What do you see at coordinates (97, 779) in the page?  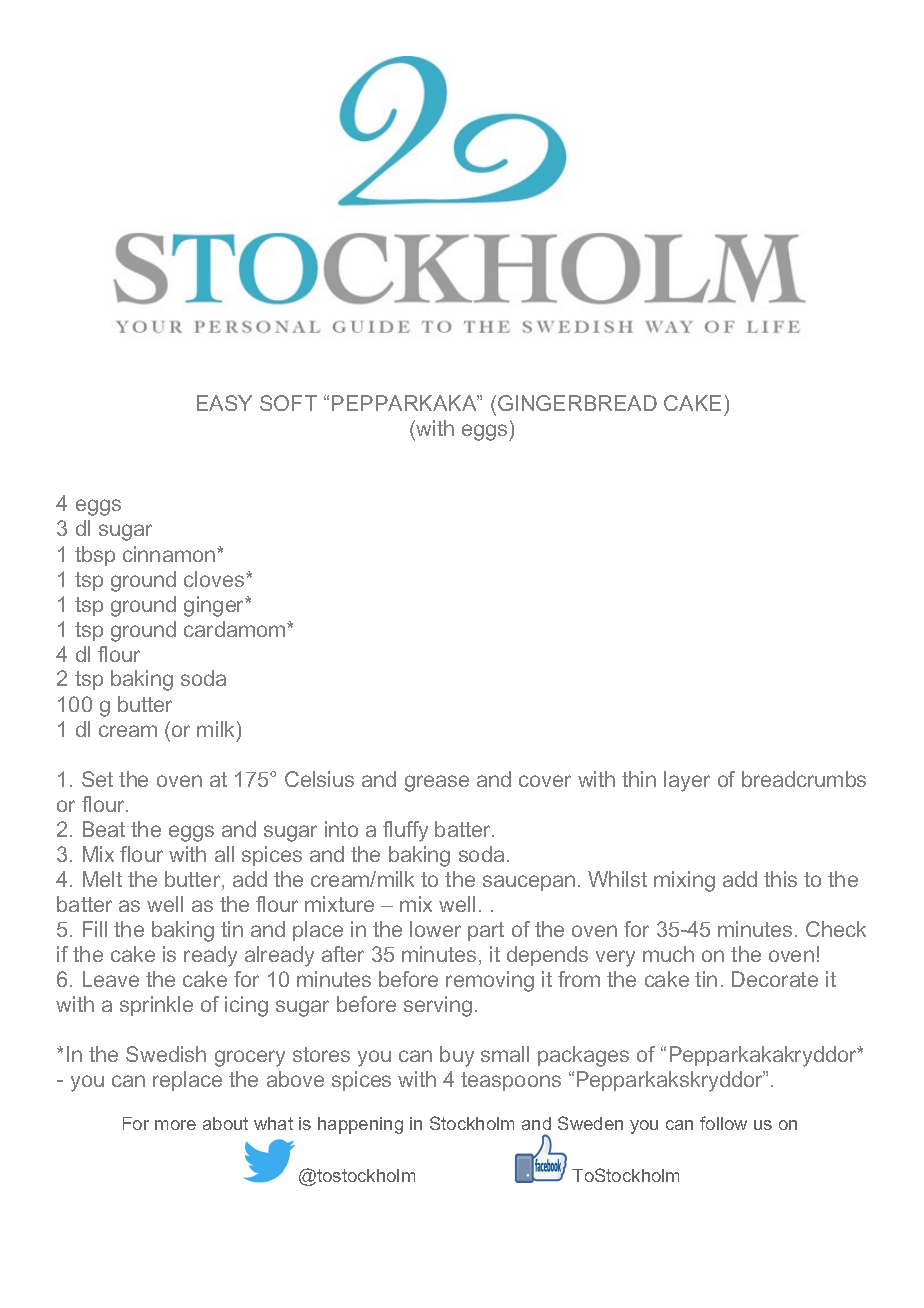 I see `Set` at bounding box center [97, 779].
